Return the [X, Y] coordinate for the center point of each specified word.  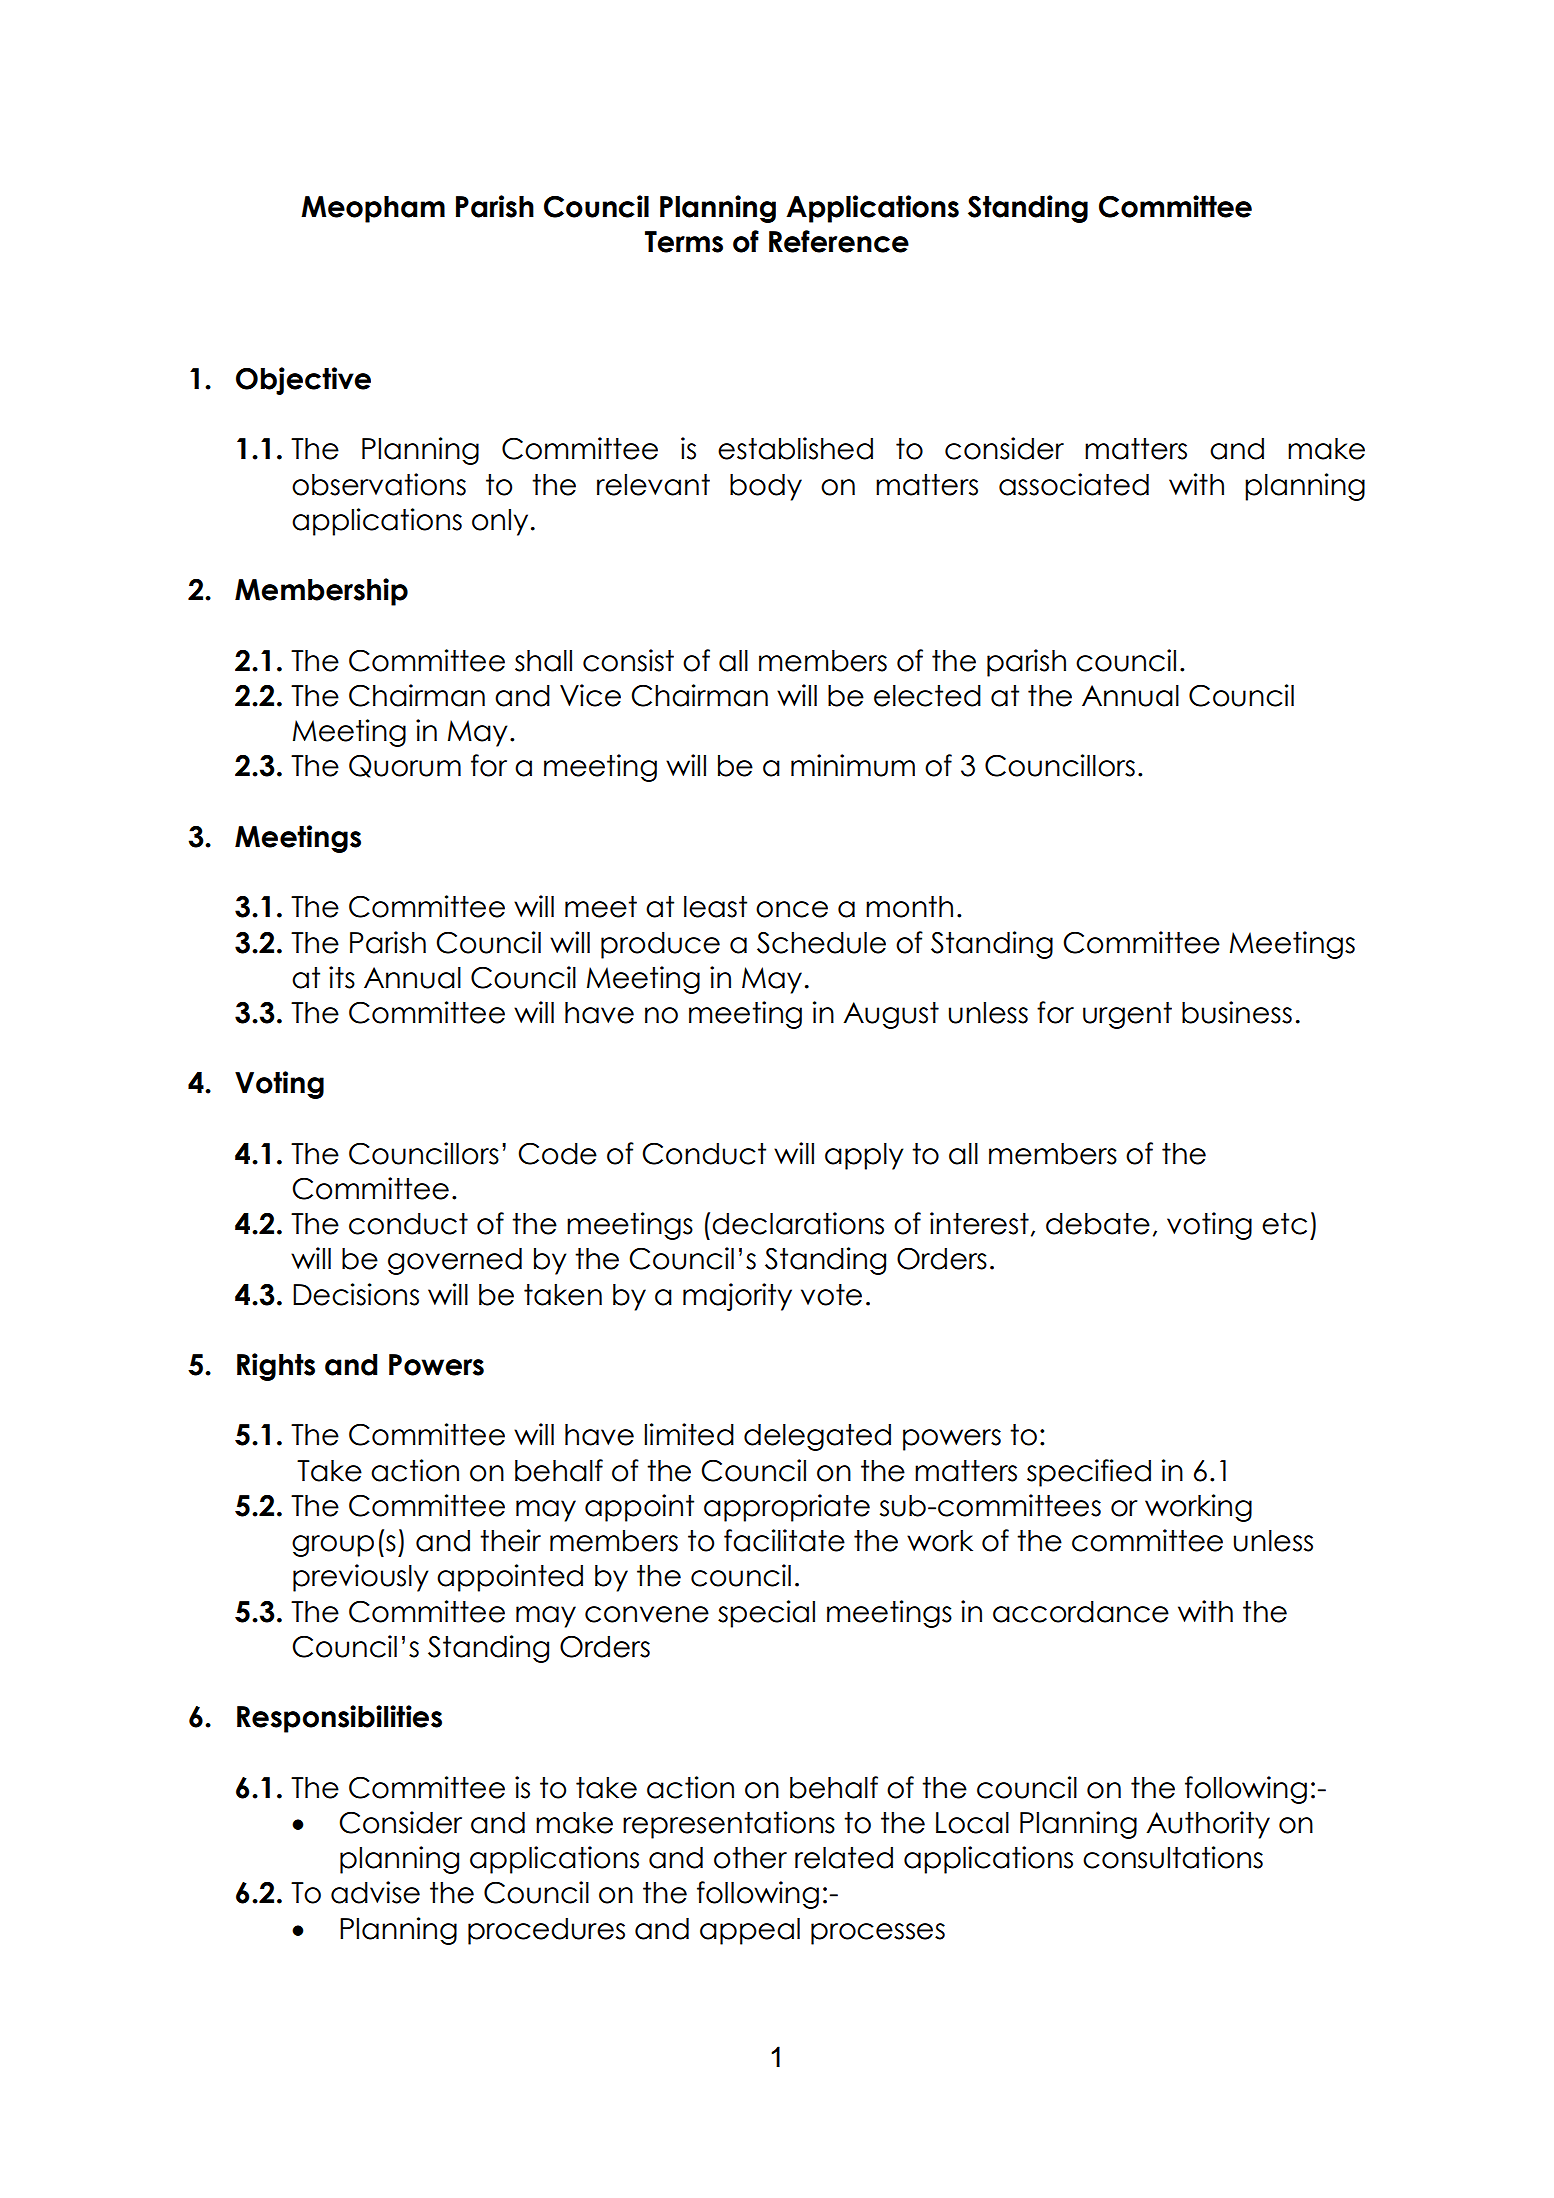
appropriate [787, 1508]
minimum [853, 765]
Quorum [405, 766]
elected [927, 695]
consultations [1173, 1857]
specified [1089, 1473]
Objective [303, 381]
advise [375, 1892]
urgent [1127, 1015]
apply [864, 1156]
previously [361, 1578]
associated [1074, 484]
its [342, 977]
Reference [839, 241]
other [750, 1857]
